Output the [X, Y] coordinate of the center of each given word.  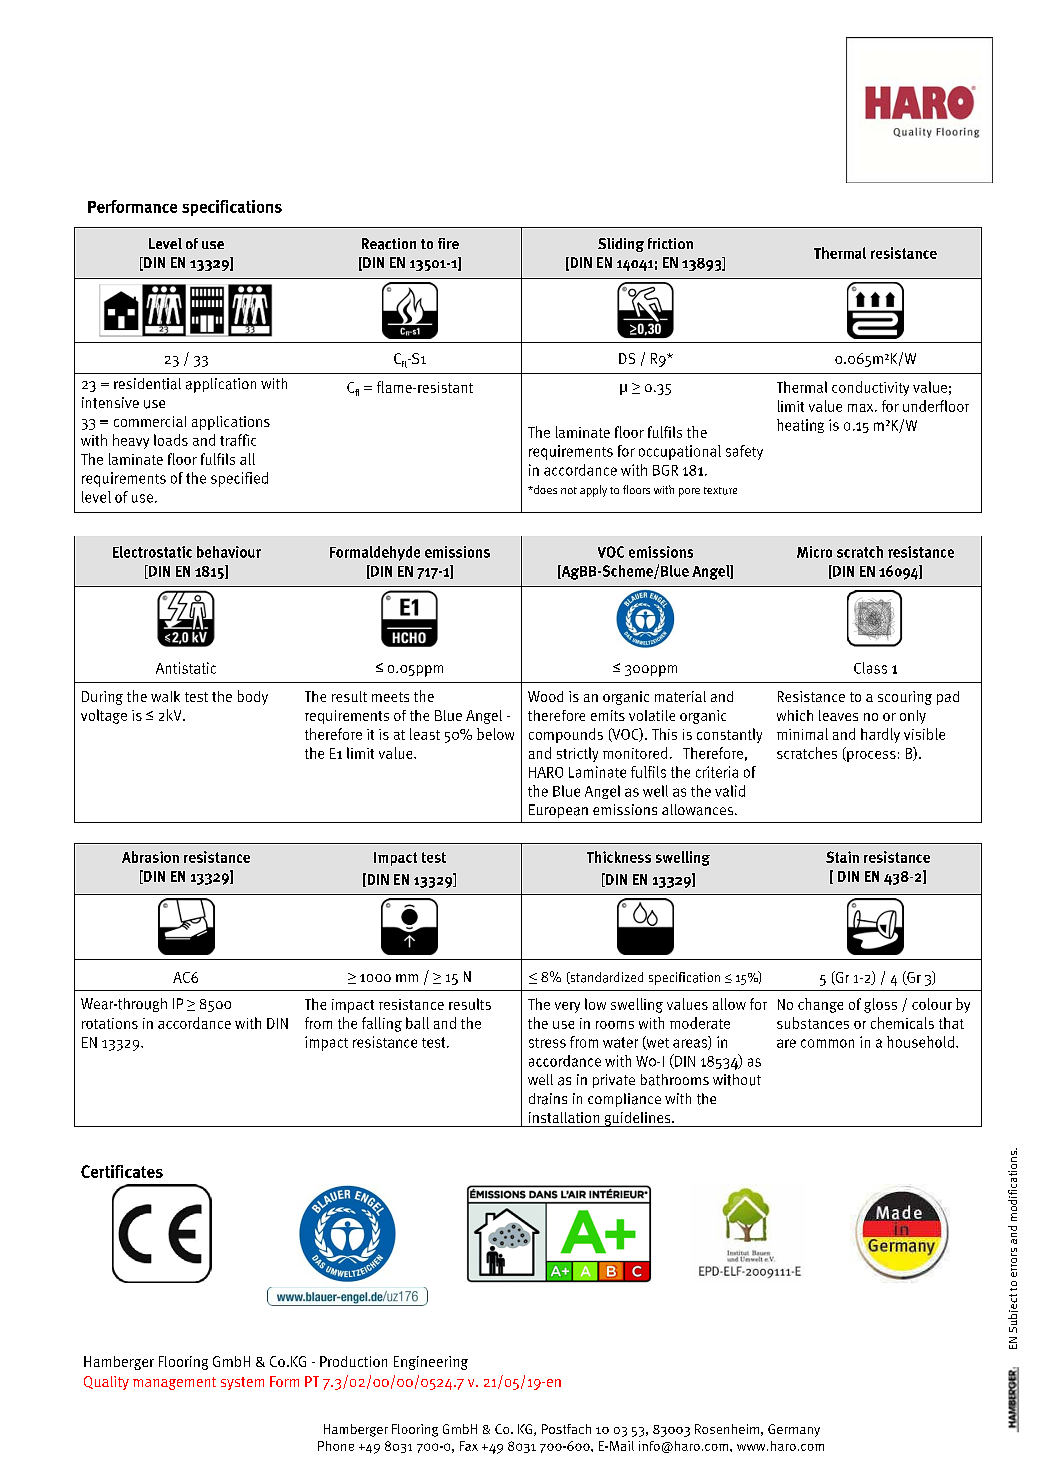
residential [147, 384]
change [820, 1005]
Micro [814, 552]
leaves [838, 715]
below [495, 734]
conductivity [870, 388]
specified [239, 479]
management [174, 1383]
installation [564, 1117]
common [827, 1043]
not [569, 490]
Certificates [122, 1171]
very [567, 1007]
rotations [110, 1023]
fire [448, 243]
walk [165, 696]
